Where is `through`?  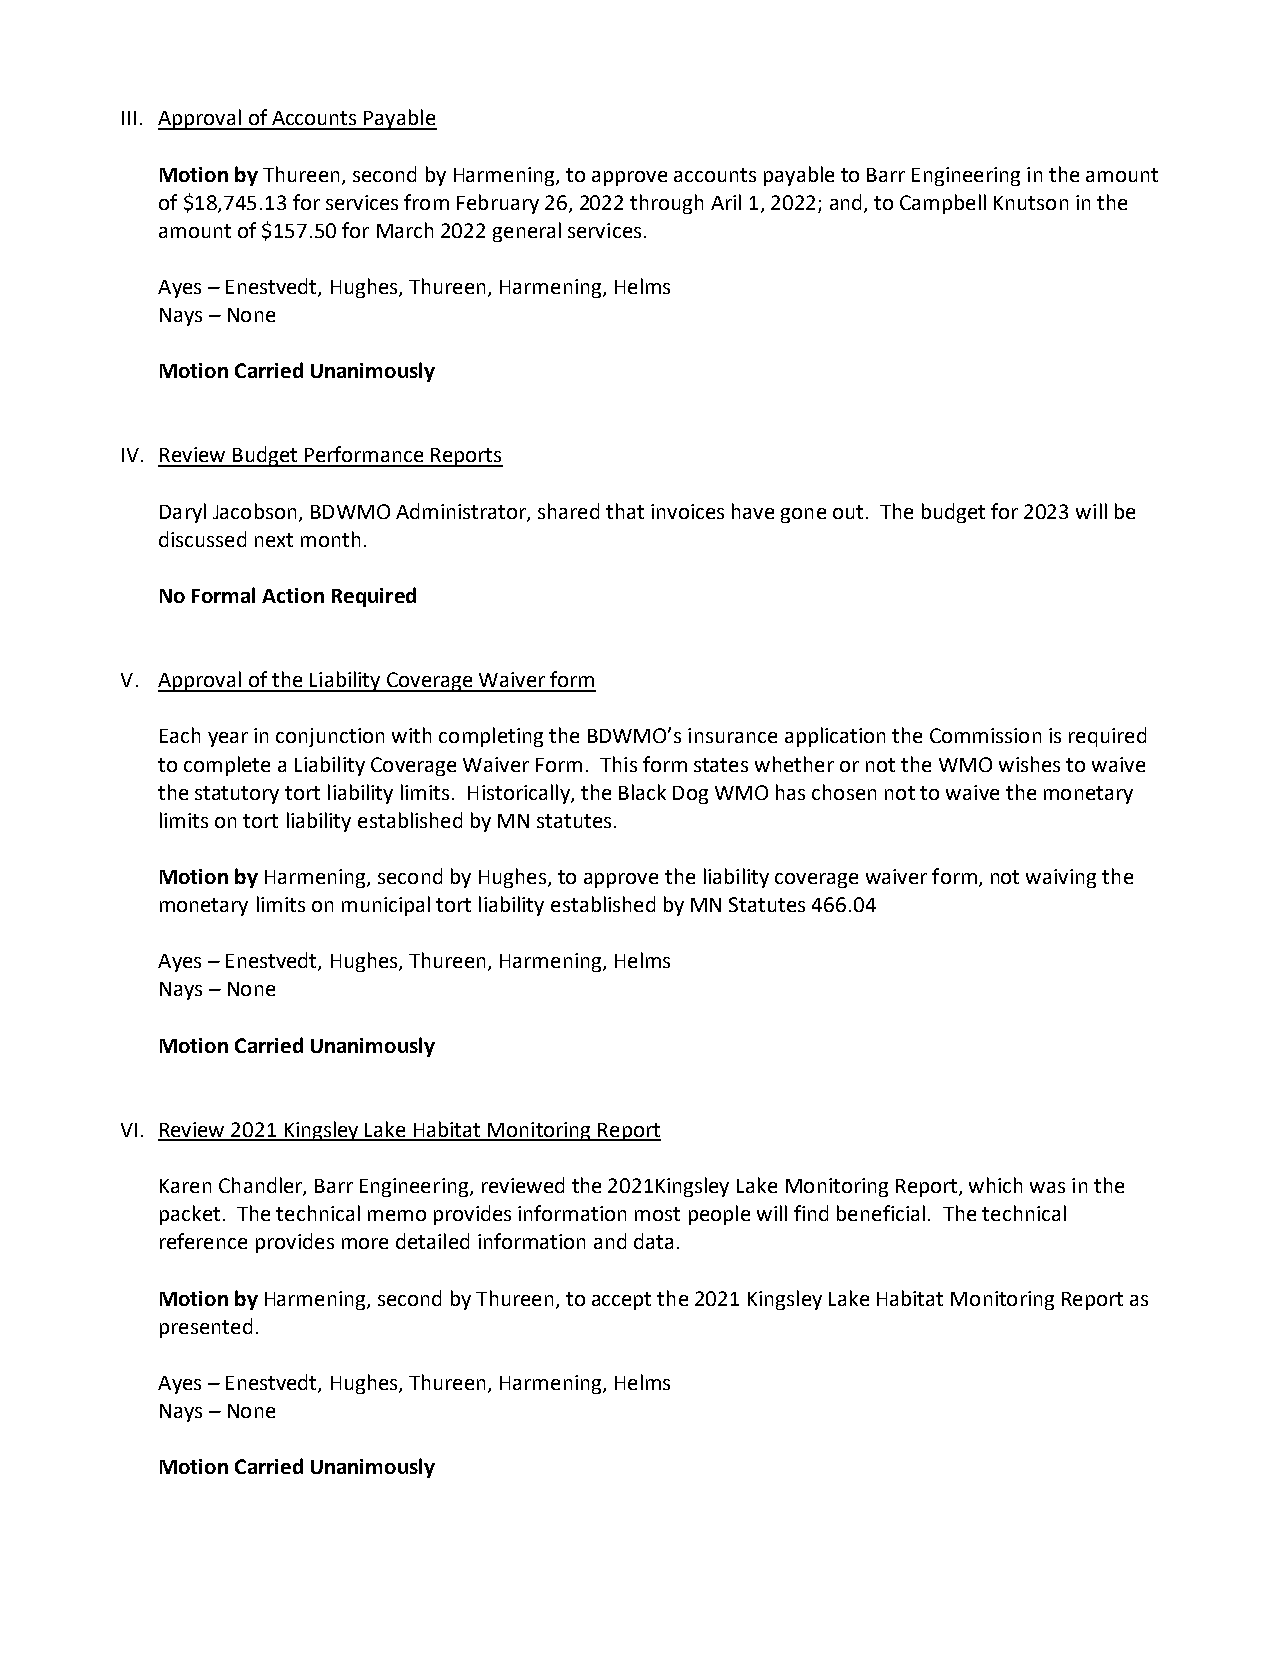 through is located at coordinates (666, 204).
